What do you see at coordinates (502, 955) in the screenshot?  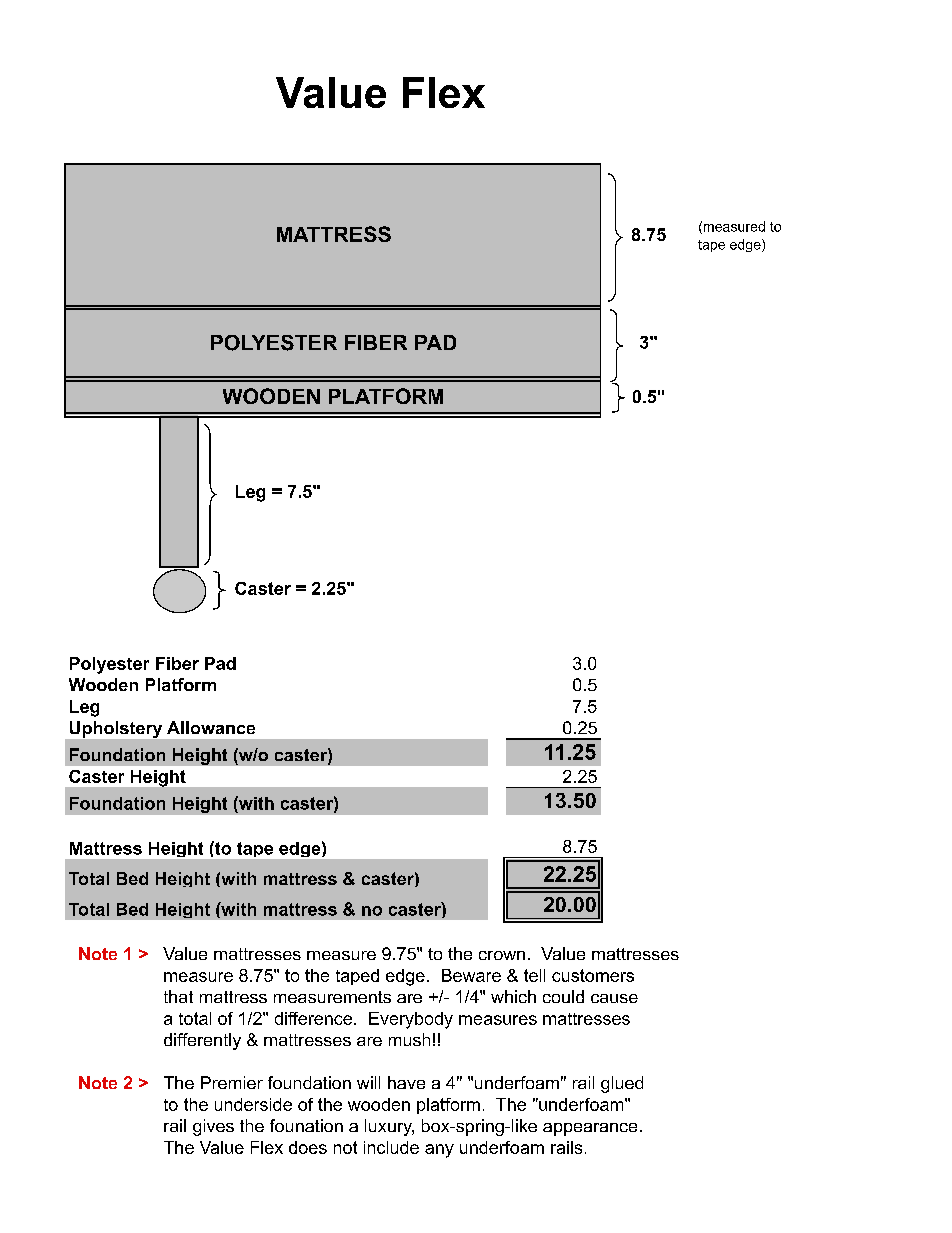 I see `crown` at bounding box center [502, 955].
